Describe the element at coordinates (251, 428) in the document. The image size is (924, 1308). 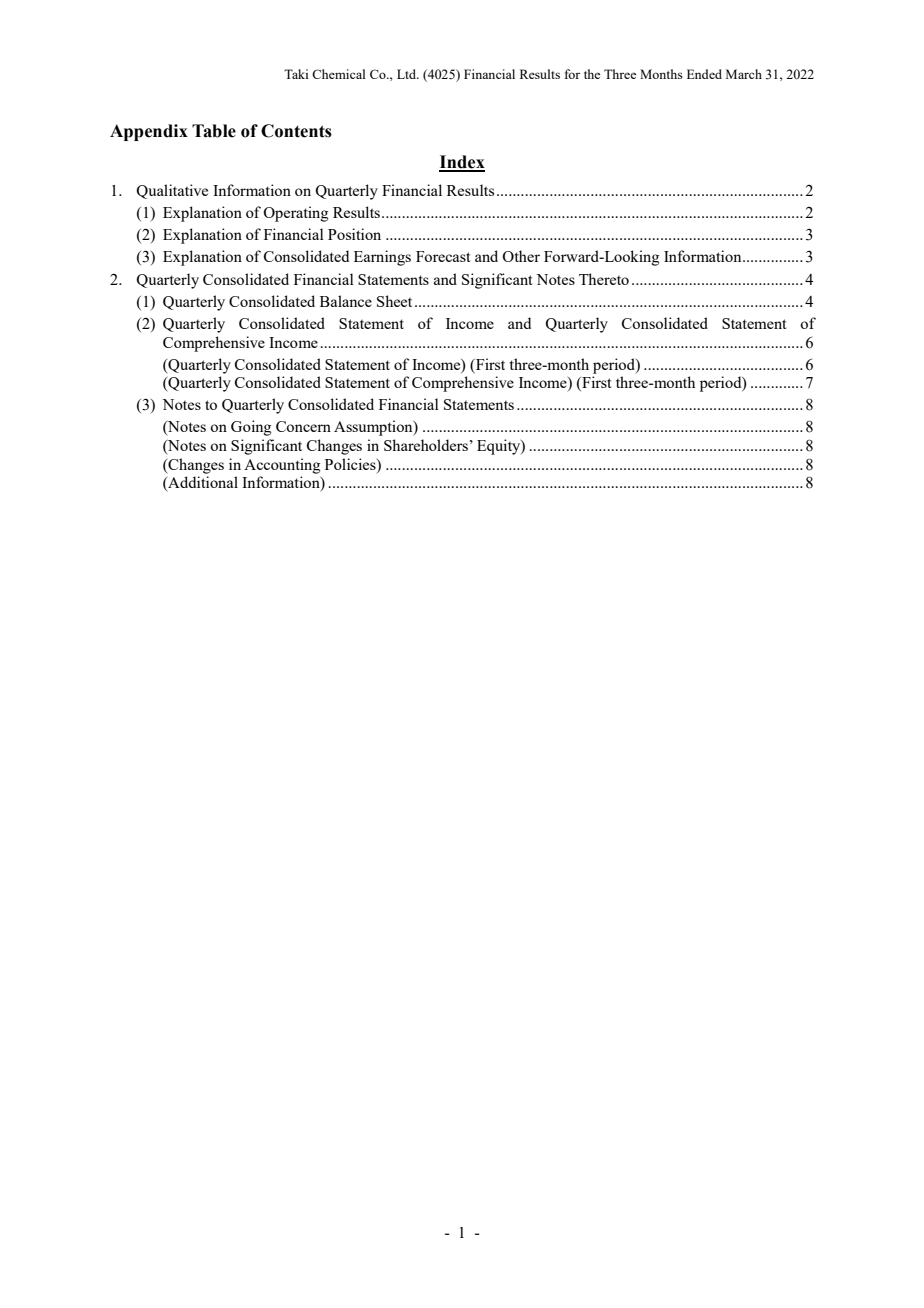
I see `Going` at that location.
